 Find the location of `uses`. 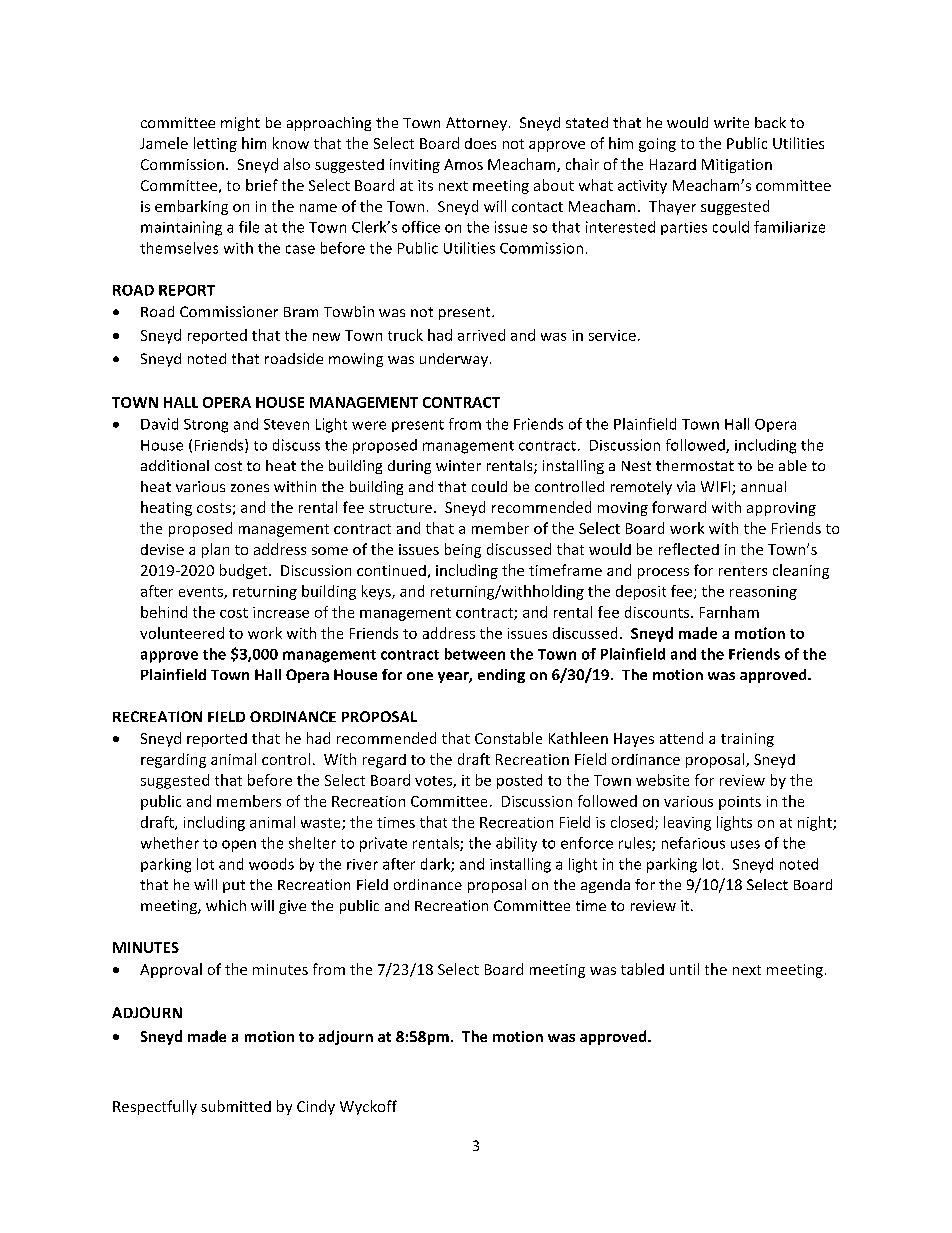

uses is located at coordinates (745, 844).
